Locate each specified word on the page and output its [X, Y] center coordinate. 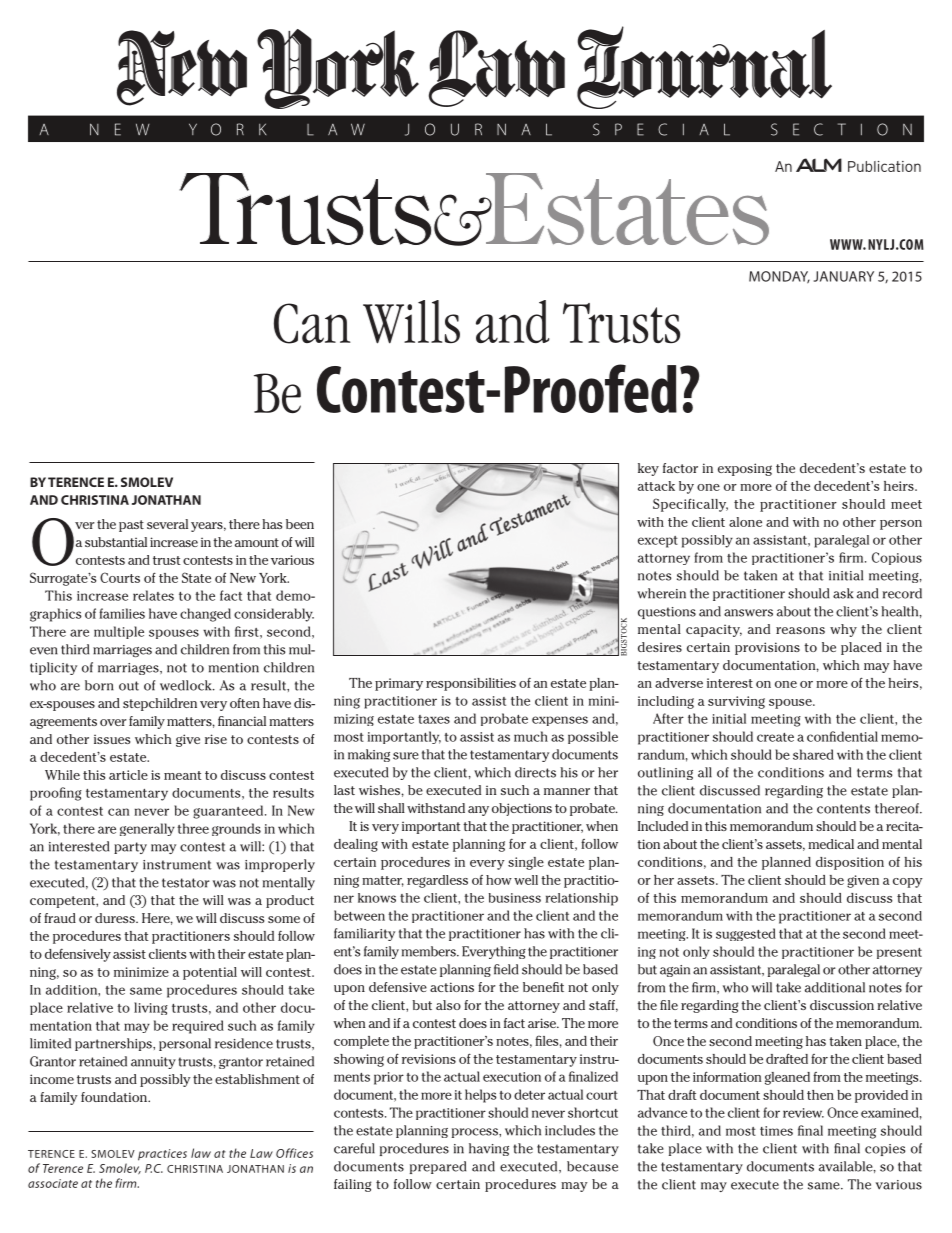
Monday [779, 277]
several [167, 524]
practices [162, 1155]
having [489, 1149]
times [776, 1131]
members [430, 951]
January [844, 276]
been [300, 524]
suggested [746, 934]
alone [745, 522]
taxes [434, 719]
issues [112, 739]
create [775, 737]
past [131, 526]
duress [116, 918]
